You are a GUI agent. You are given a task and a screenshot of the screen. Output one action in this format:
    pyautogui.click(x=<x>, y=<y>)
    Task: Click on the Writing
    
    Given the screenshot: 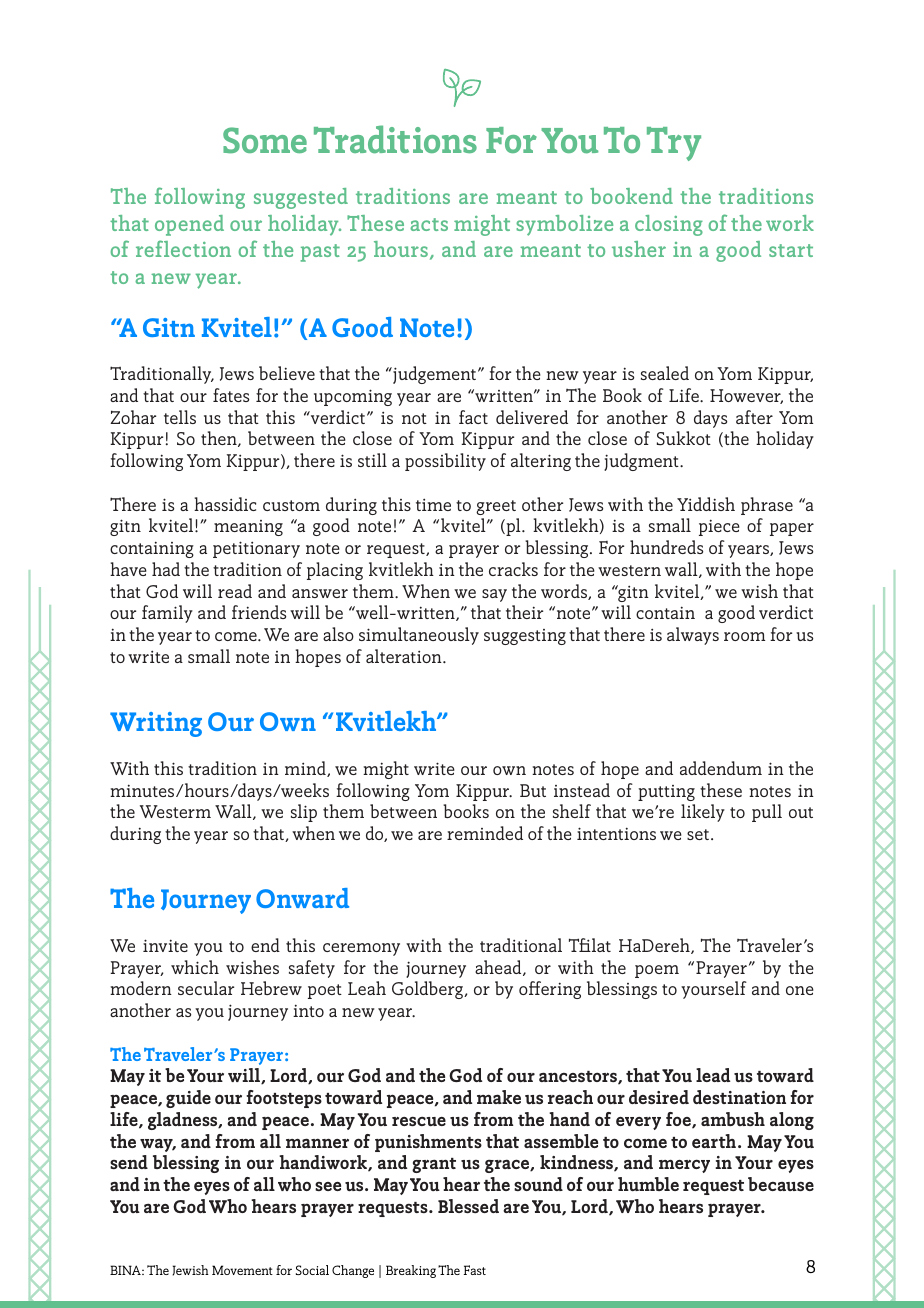 What is the action you would take?
    pyautogui.click(x=156, y=724)
